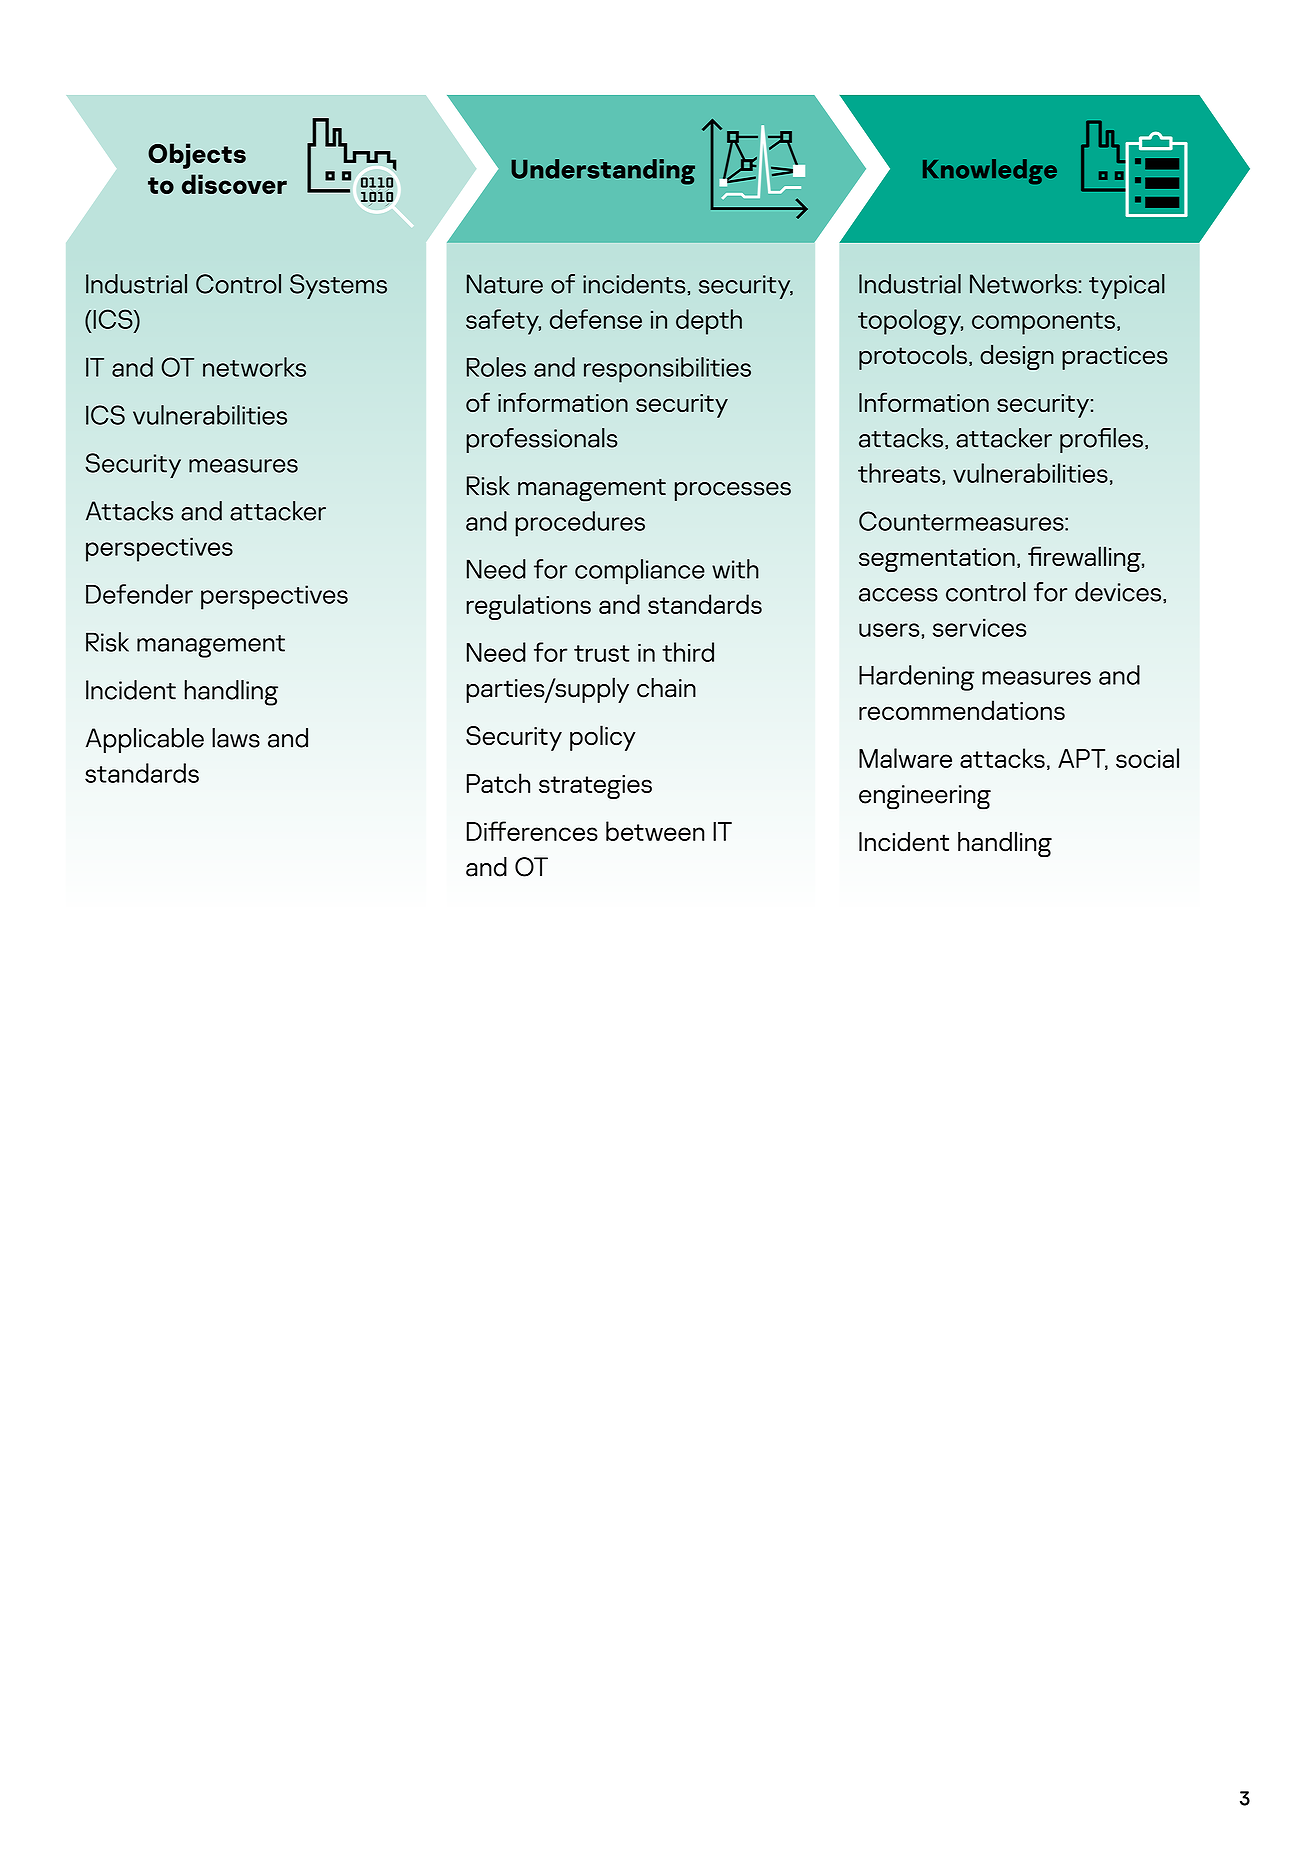 Image resolution: width=1316 pixels, height=1861 pixels. What do you see at coordinates (667, 370) in the image?
I see `responsibilities` at bounding box center [667, 370].
